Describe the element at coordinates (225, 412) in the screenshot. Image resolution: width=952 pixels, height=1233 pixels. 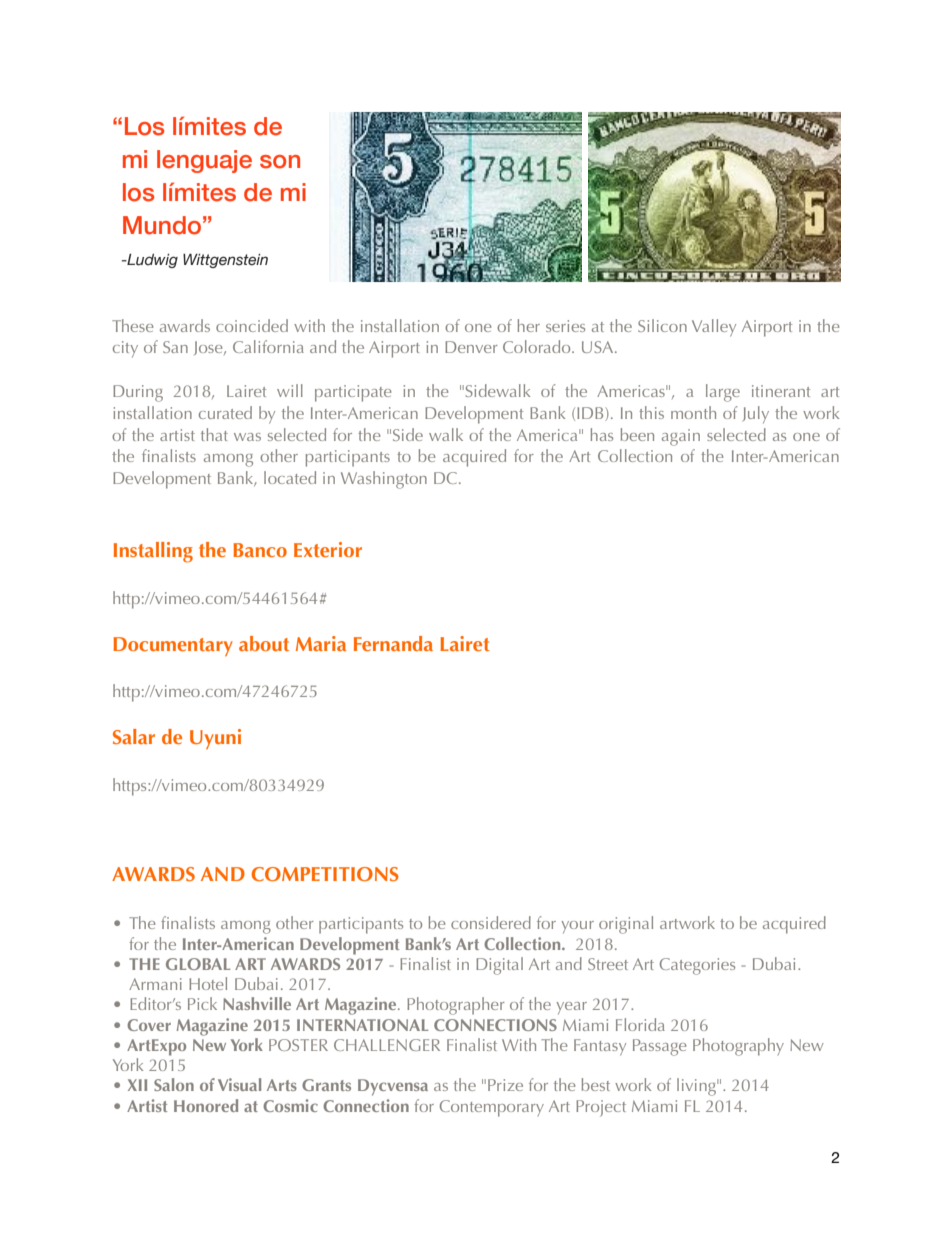
I see `curated` at that location.
